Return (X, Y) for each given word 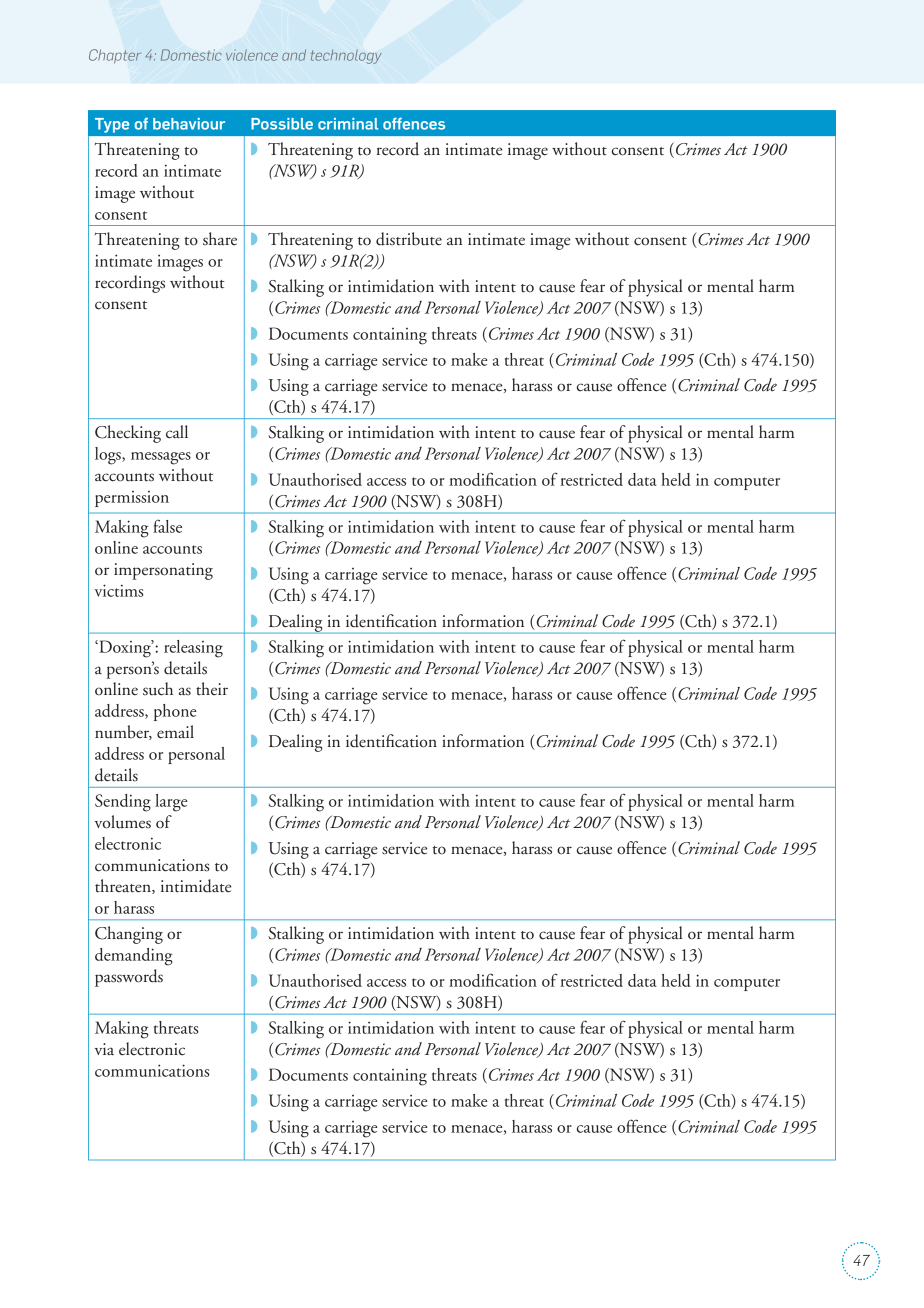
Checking (128, 434)
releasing (193, 649)
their (212, 689)
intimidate (196, 886)
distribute (409, 239)
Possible (282, 124)
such (158, 689)
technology (346, 56)
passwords (129, 978)
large (171, 803)
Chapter (115, 56)
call (177, 432)
